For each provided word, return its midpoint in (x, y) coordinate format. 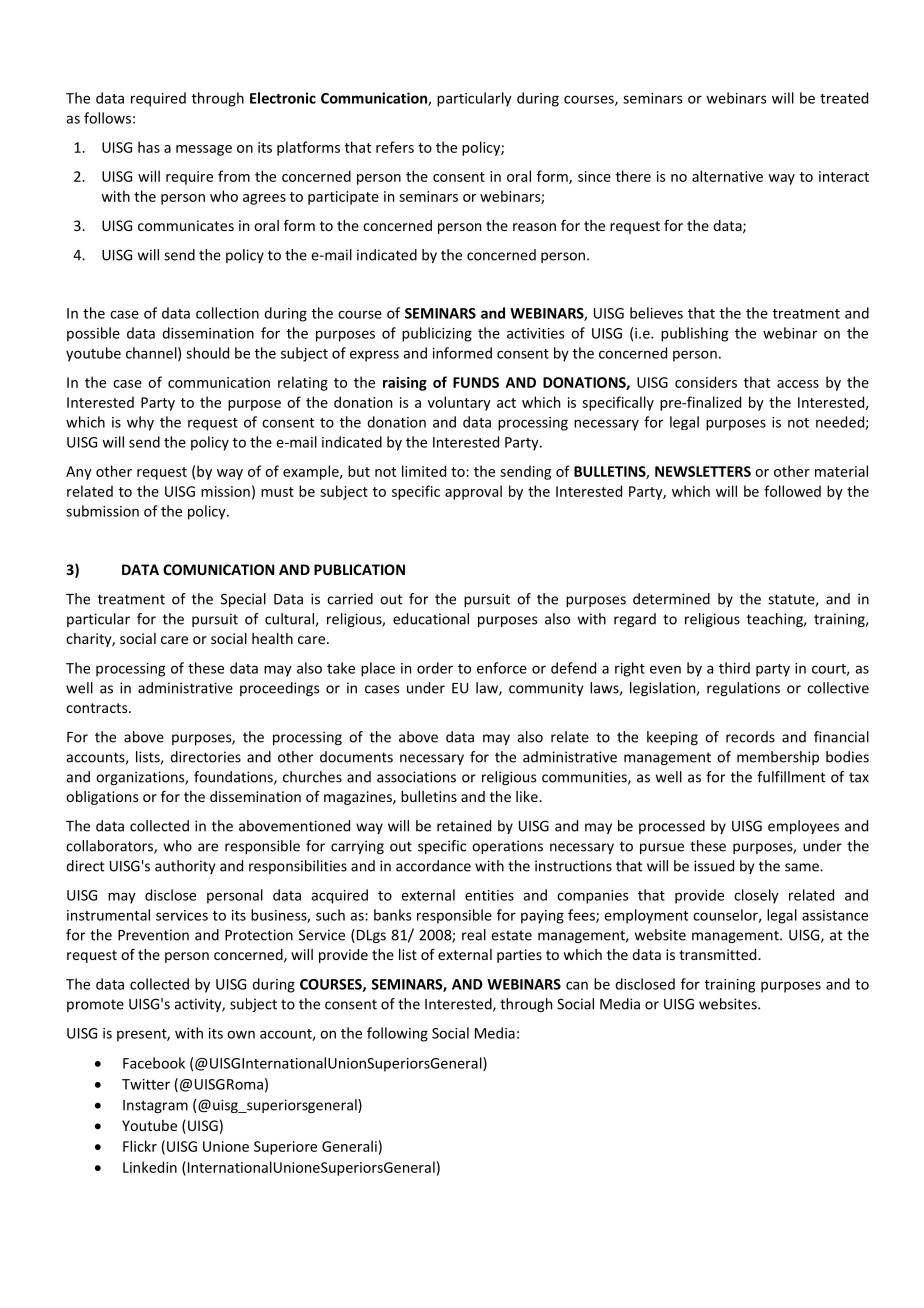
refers (395, 147)
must (277, 492)
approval (473, 492)
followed (792, 491)
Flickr (140, 1146)
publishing (694, 334)
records (750, 737)
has (149, 147)
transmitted (719, 954)
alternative (727, 176)
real (474, 935)
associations (416, 777)
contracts (98, 708)
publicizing (437, 334)
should (207, 353)
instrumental (108, 915)
